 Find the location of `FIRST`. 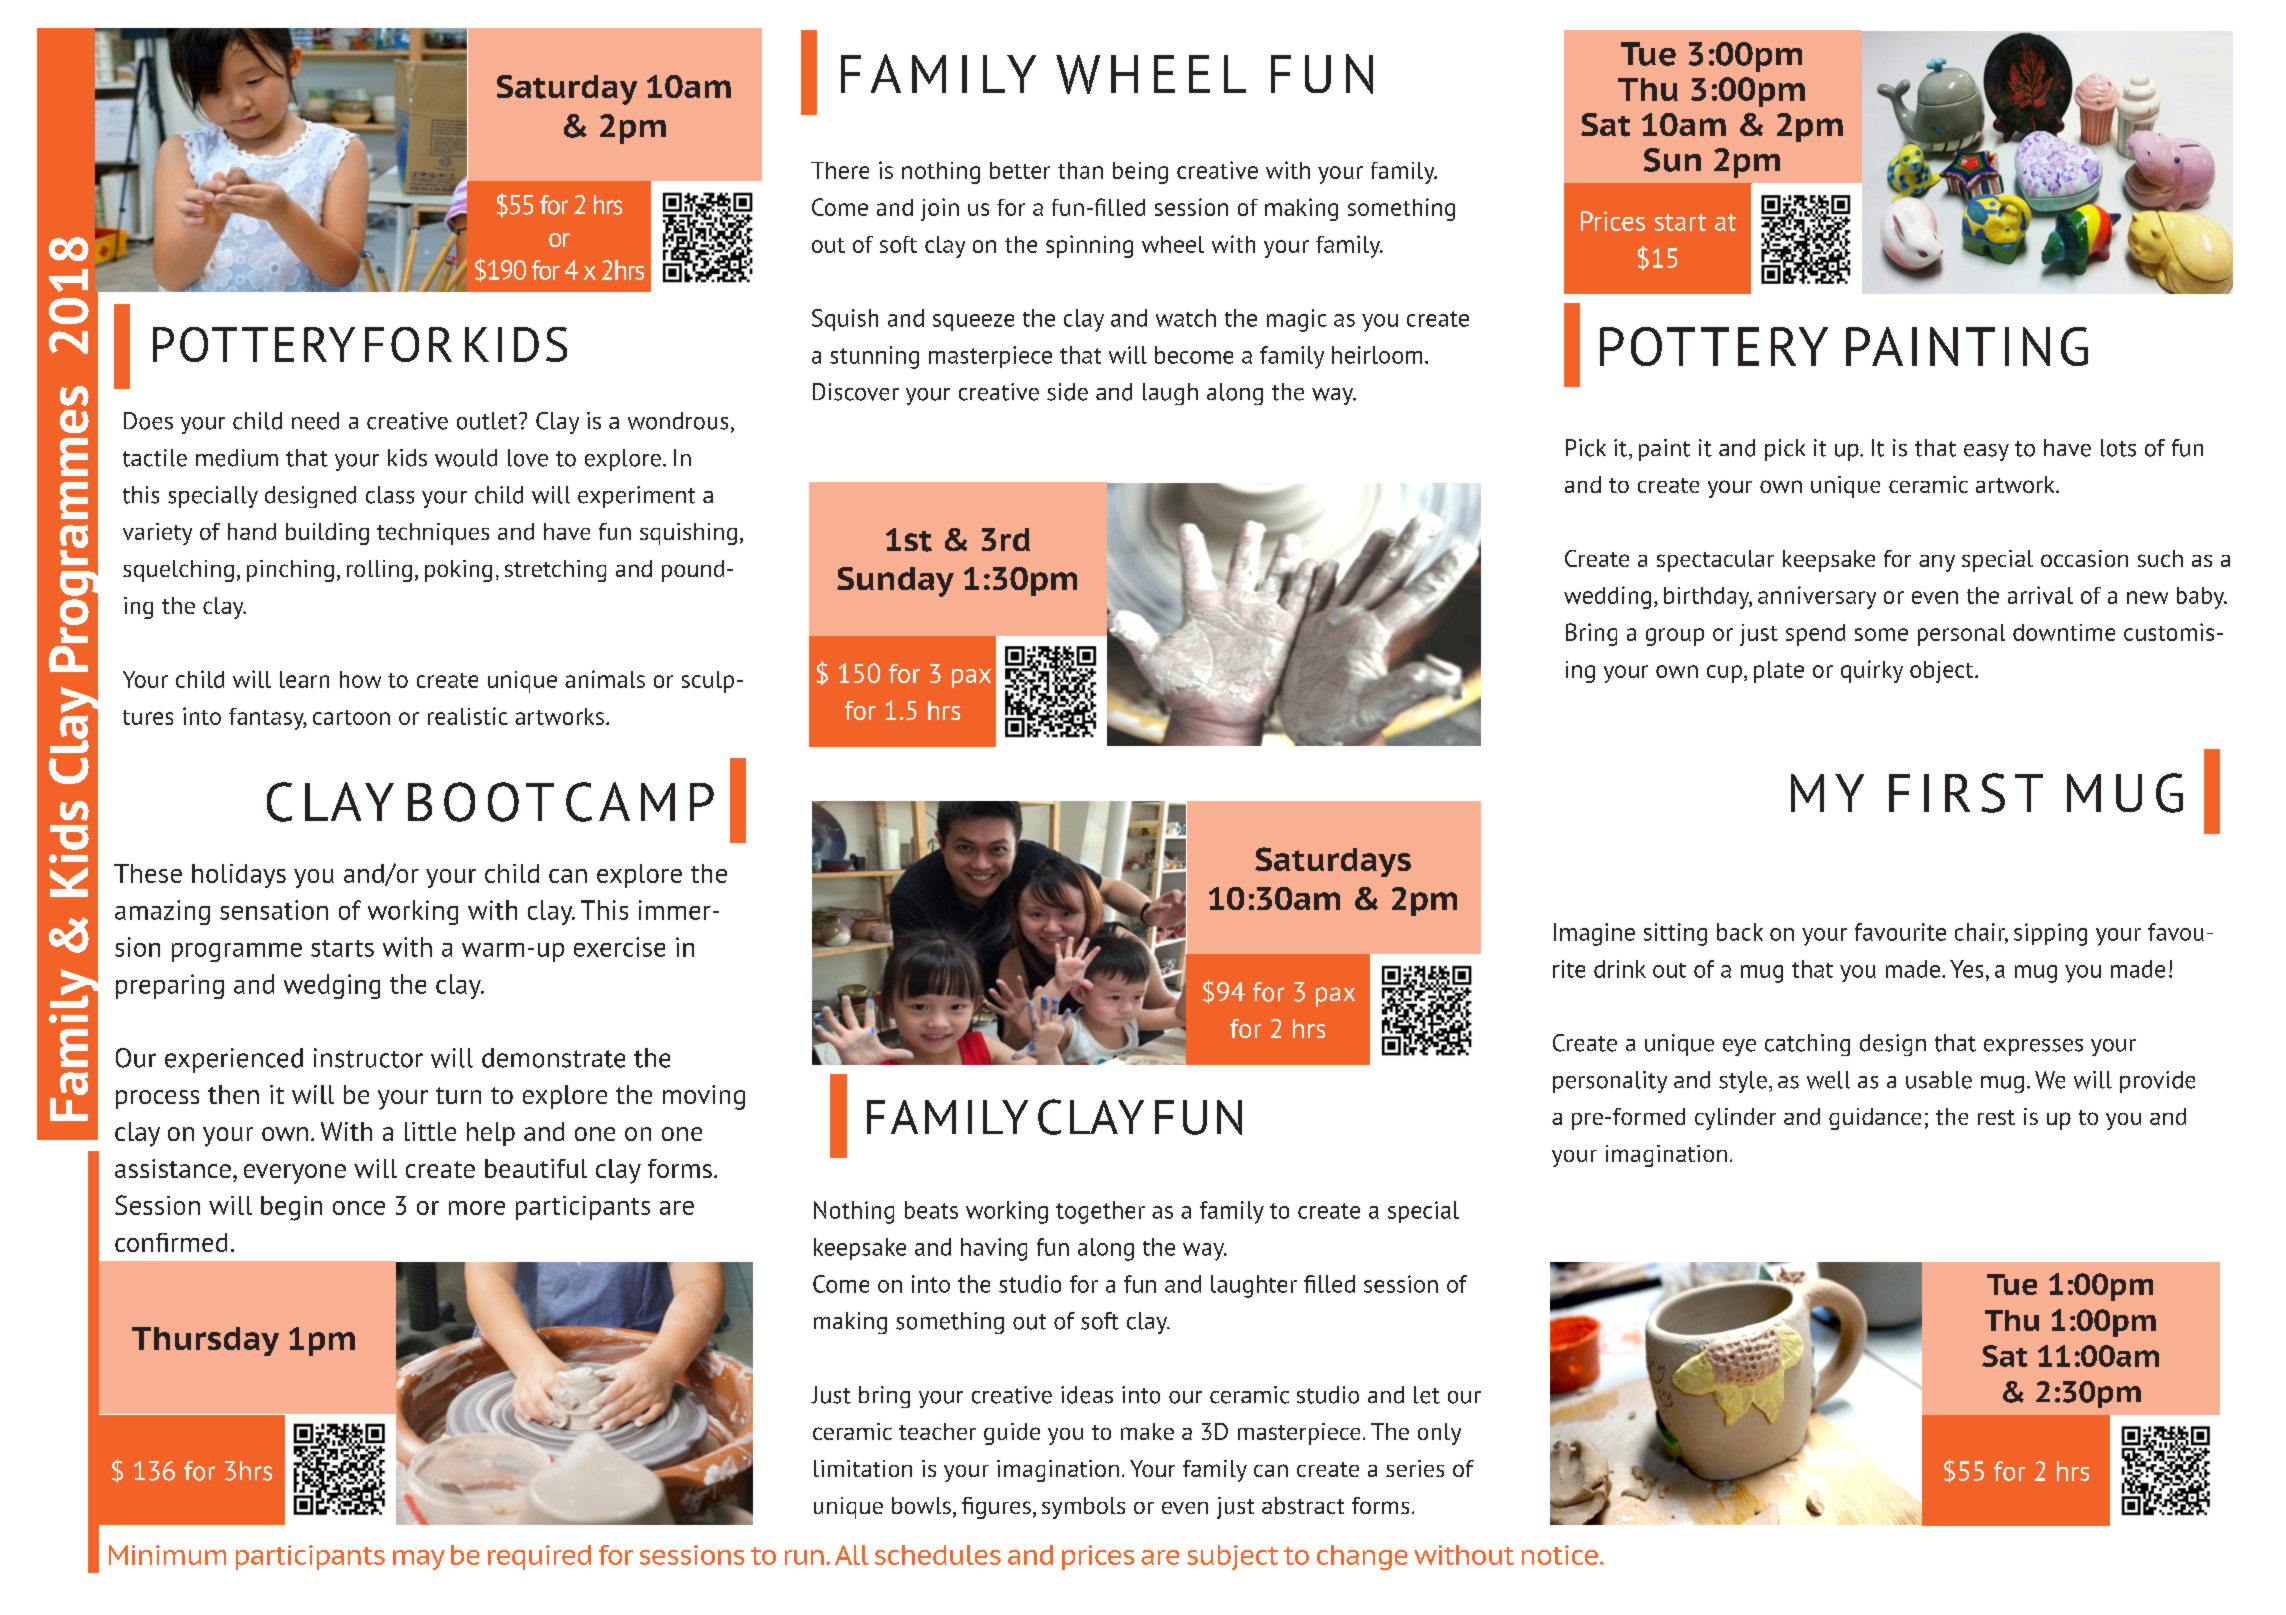

FIRST is located at coordinates (1966, 793).
